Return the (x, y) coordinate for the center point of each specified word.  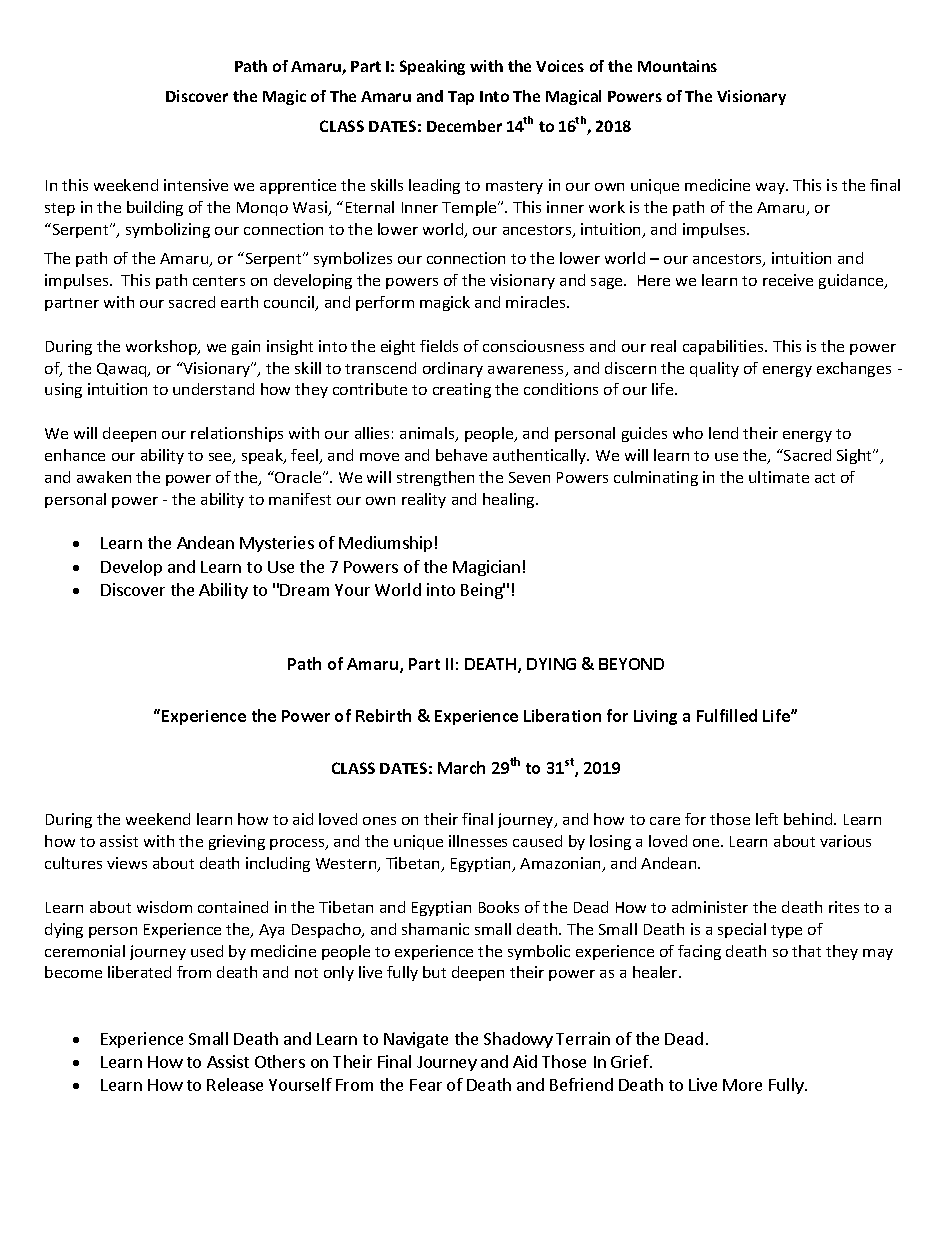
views (127, 863)
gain (246, 347)
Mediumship (385, 544)
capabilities (724, 347)
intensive (196, 185)
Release (235, 1084)
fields (439, 346)
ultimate (779, 477)
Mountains (677, 66)
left (767, 819)
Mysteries (277, 544)
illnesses (478, 841)
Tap (461, 98)
